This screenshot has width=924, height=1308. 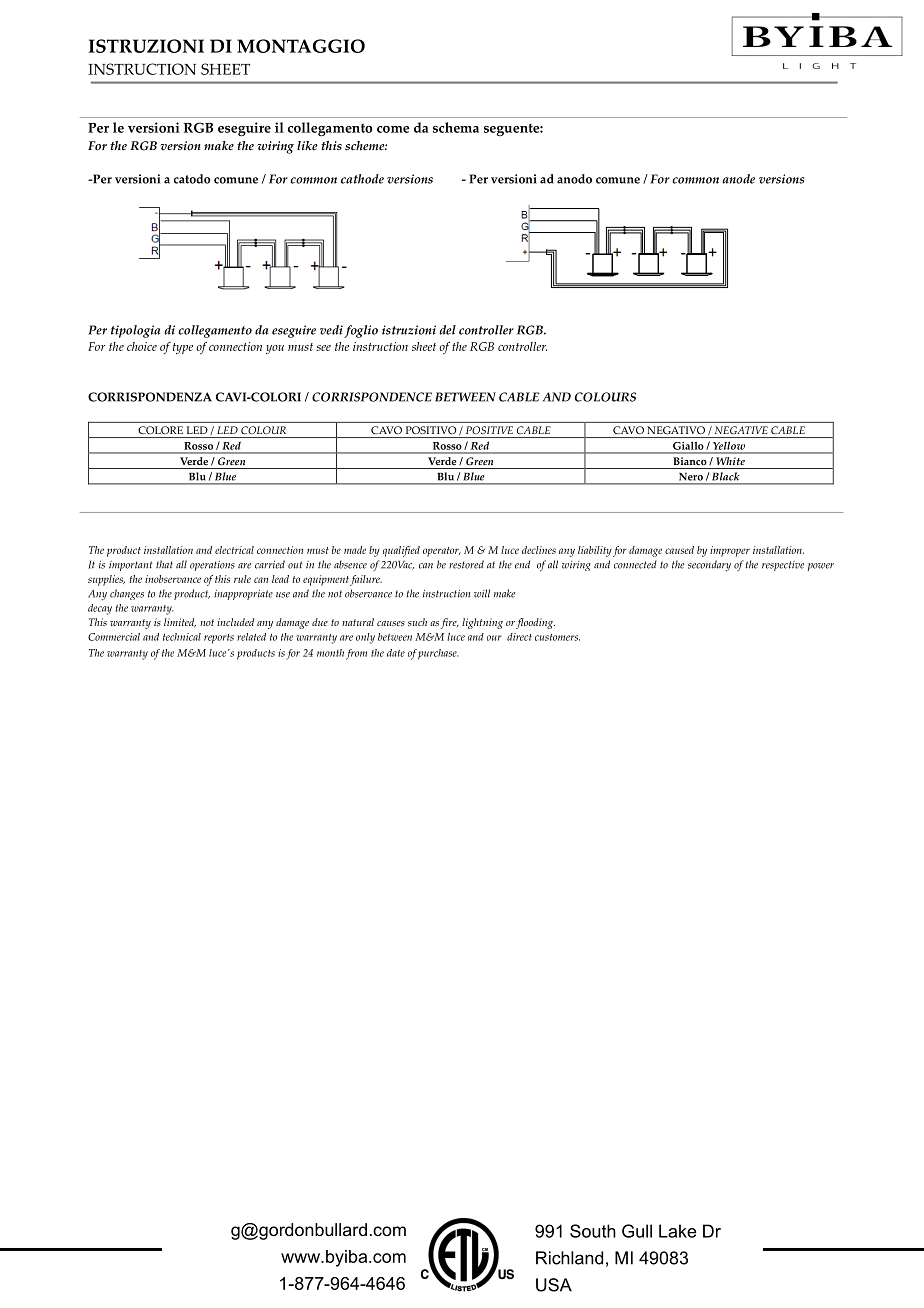 I want to click on secondary, so click(x=709, y=566).
